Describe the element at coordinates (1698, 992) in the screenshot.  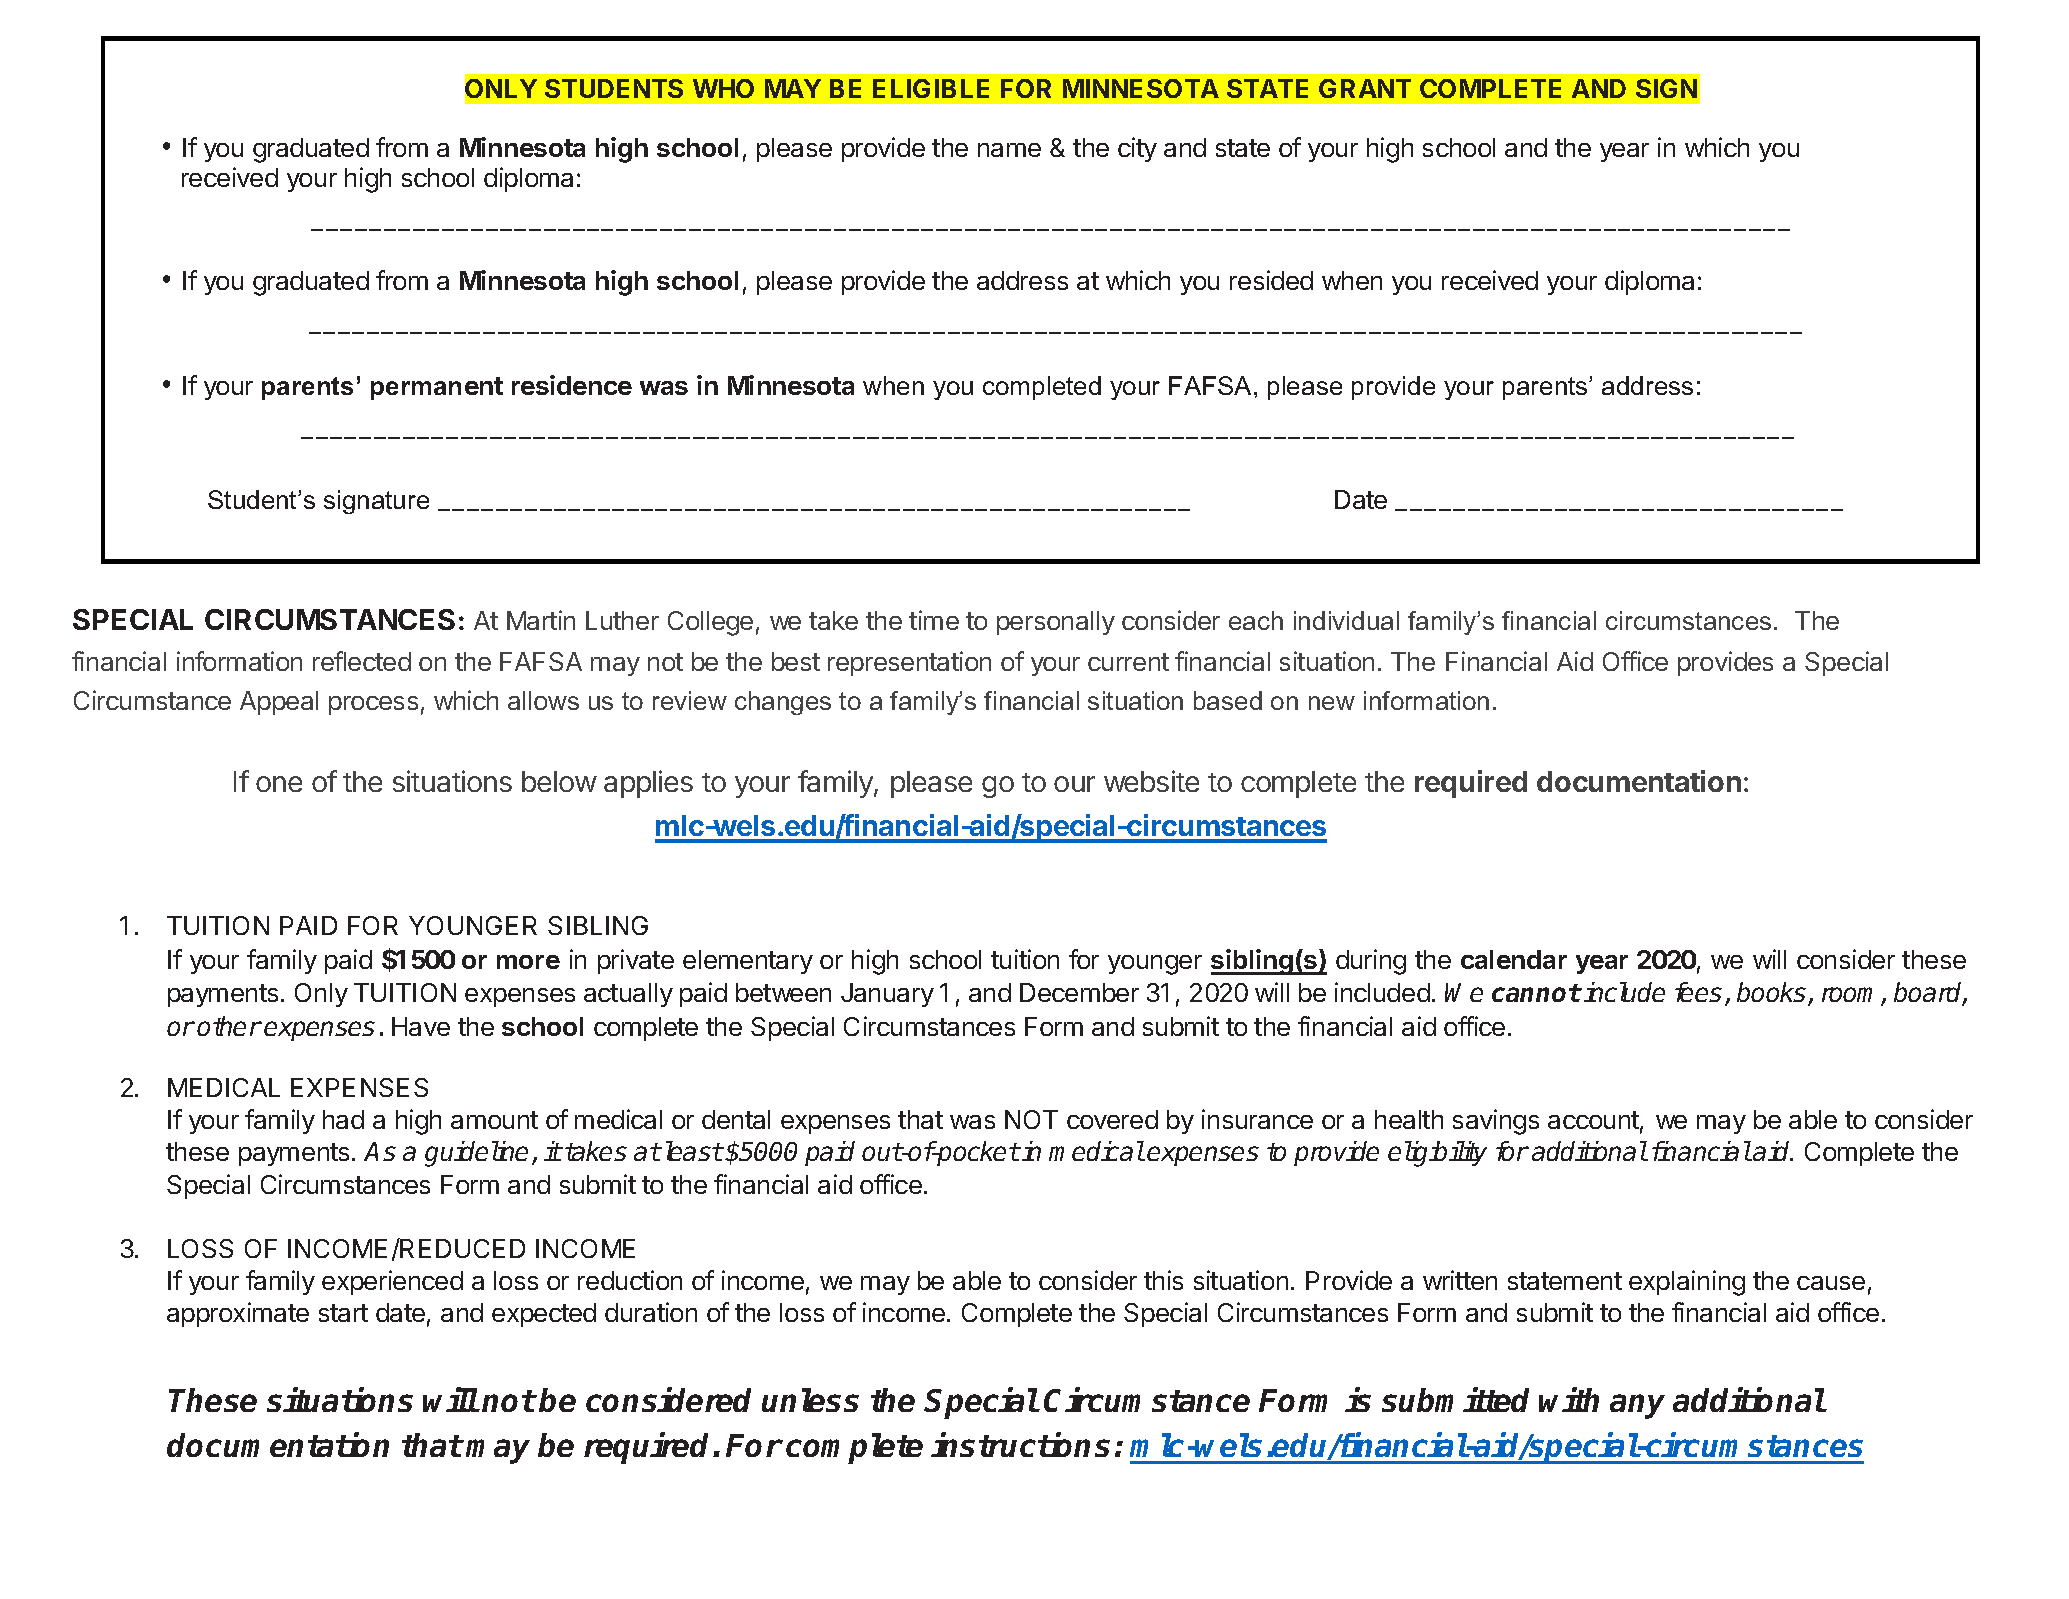
I see `fees` at that location.
